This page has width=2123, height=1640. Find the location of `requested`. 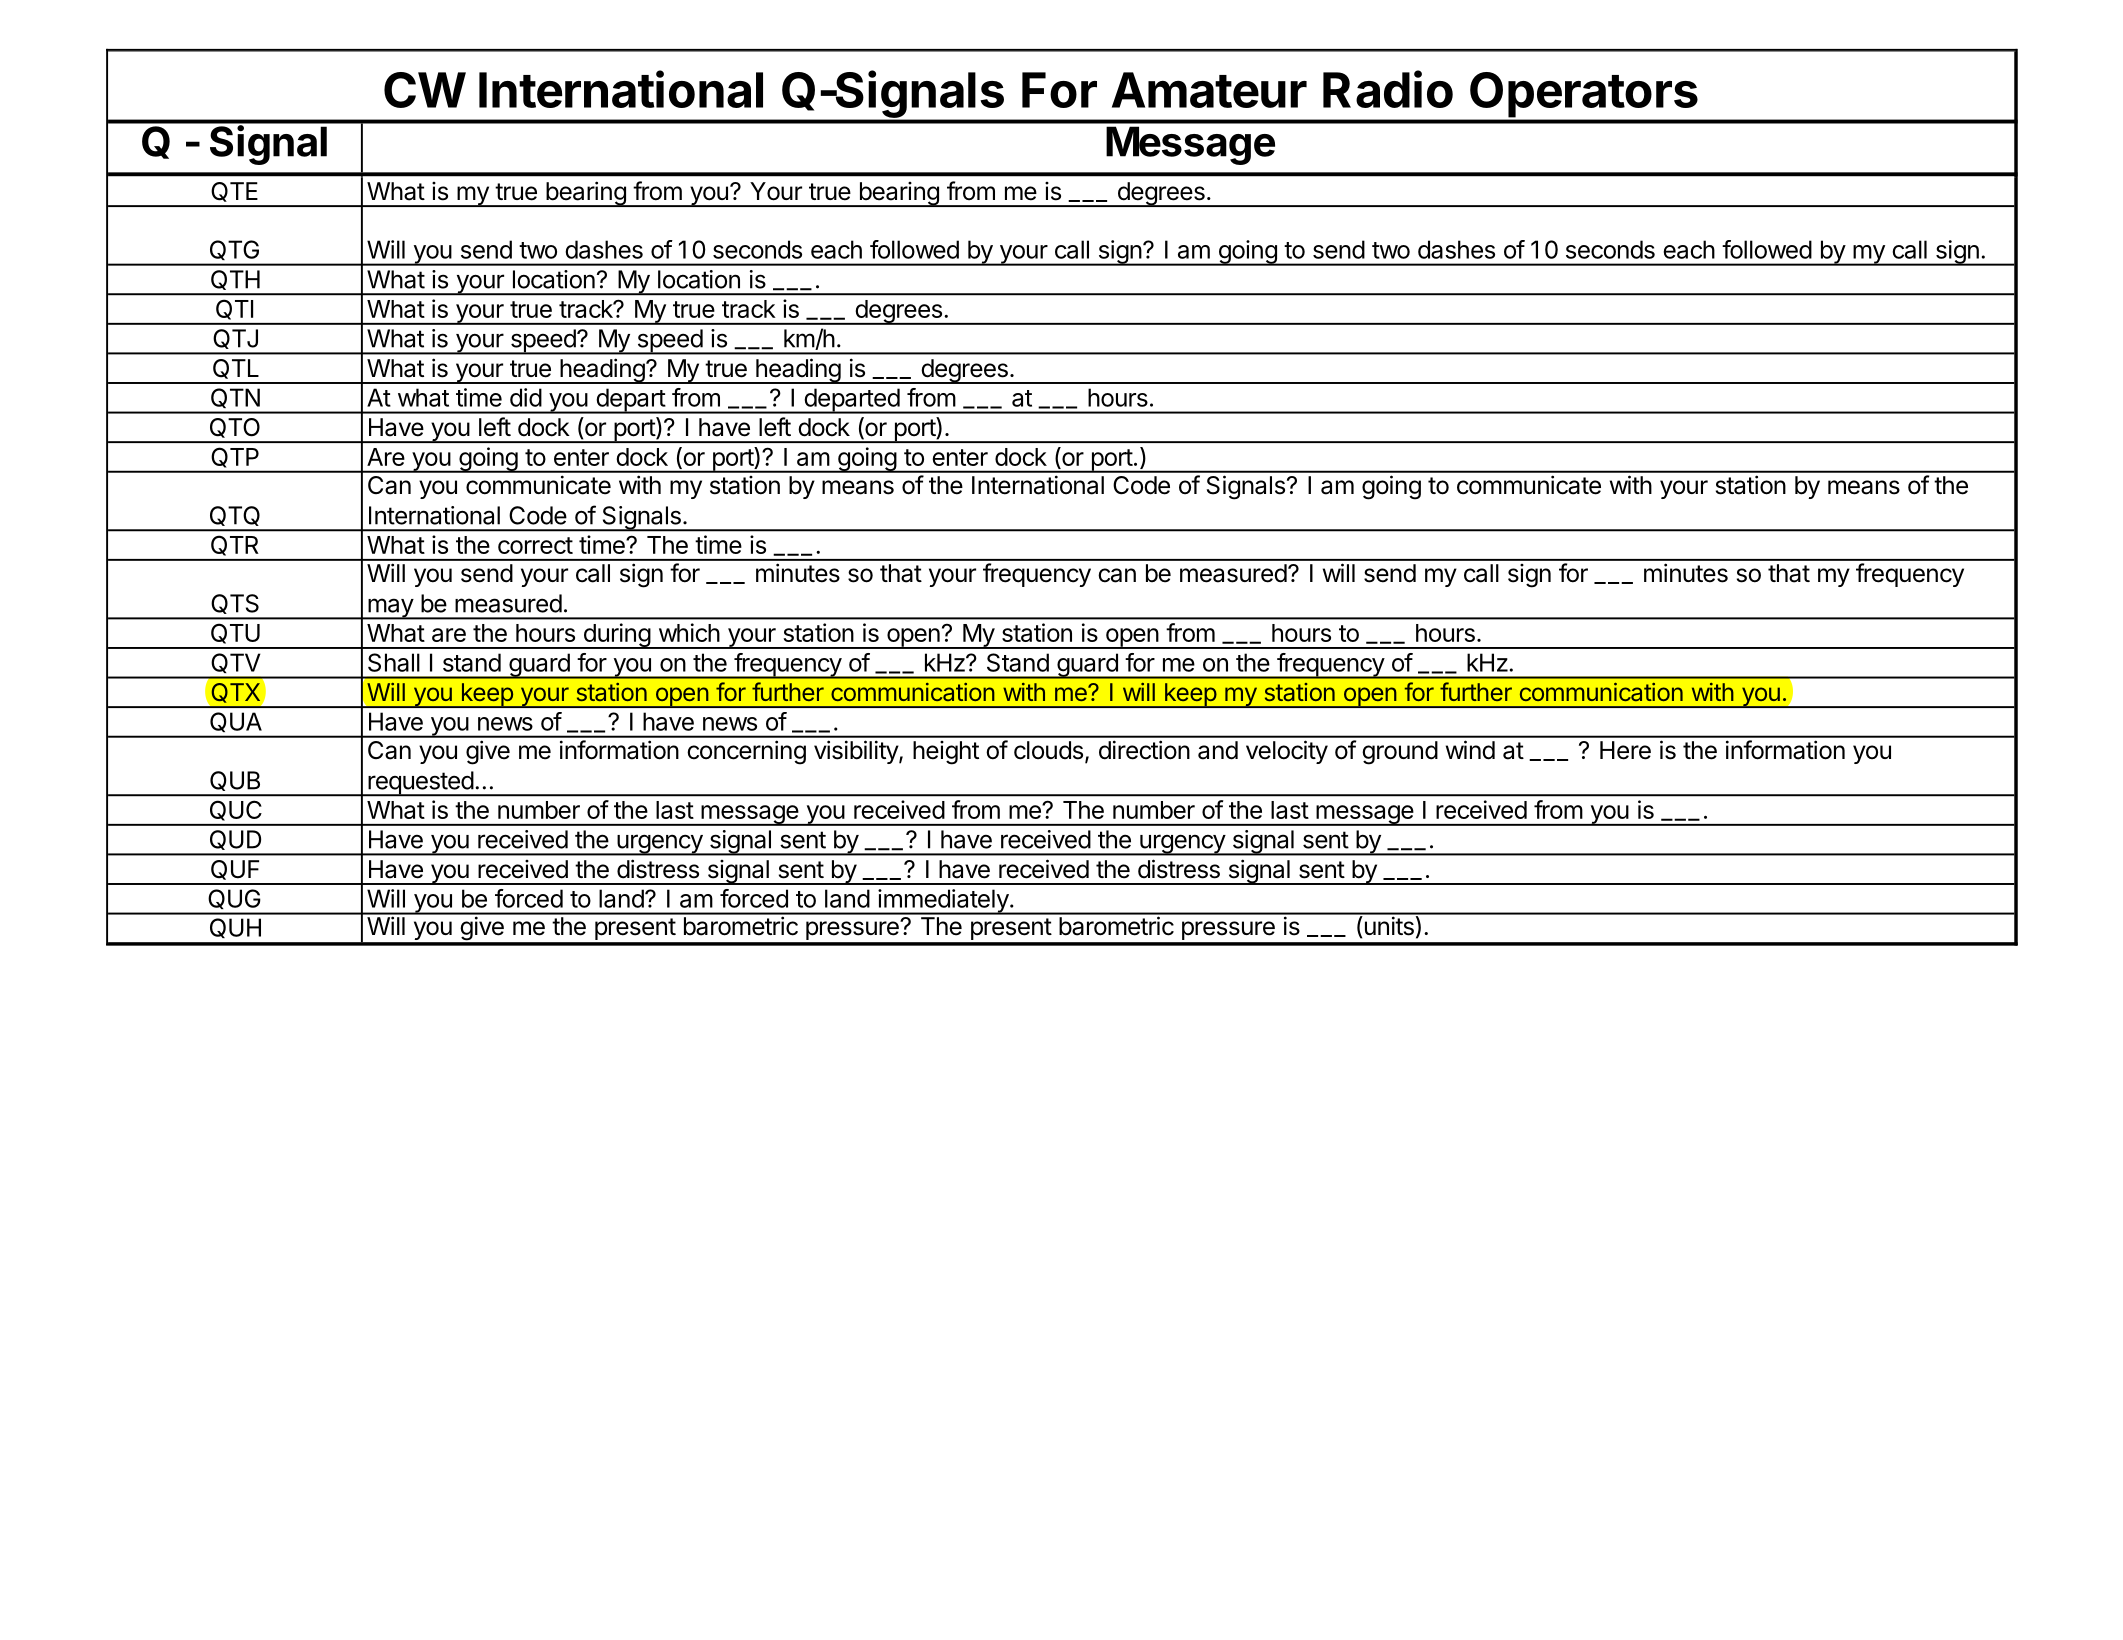

requested is located at coordinates (420, 784).
